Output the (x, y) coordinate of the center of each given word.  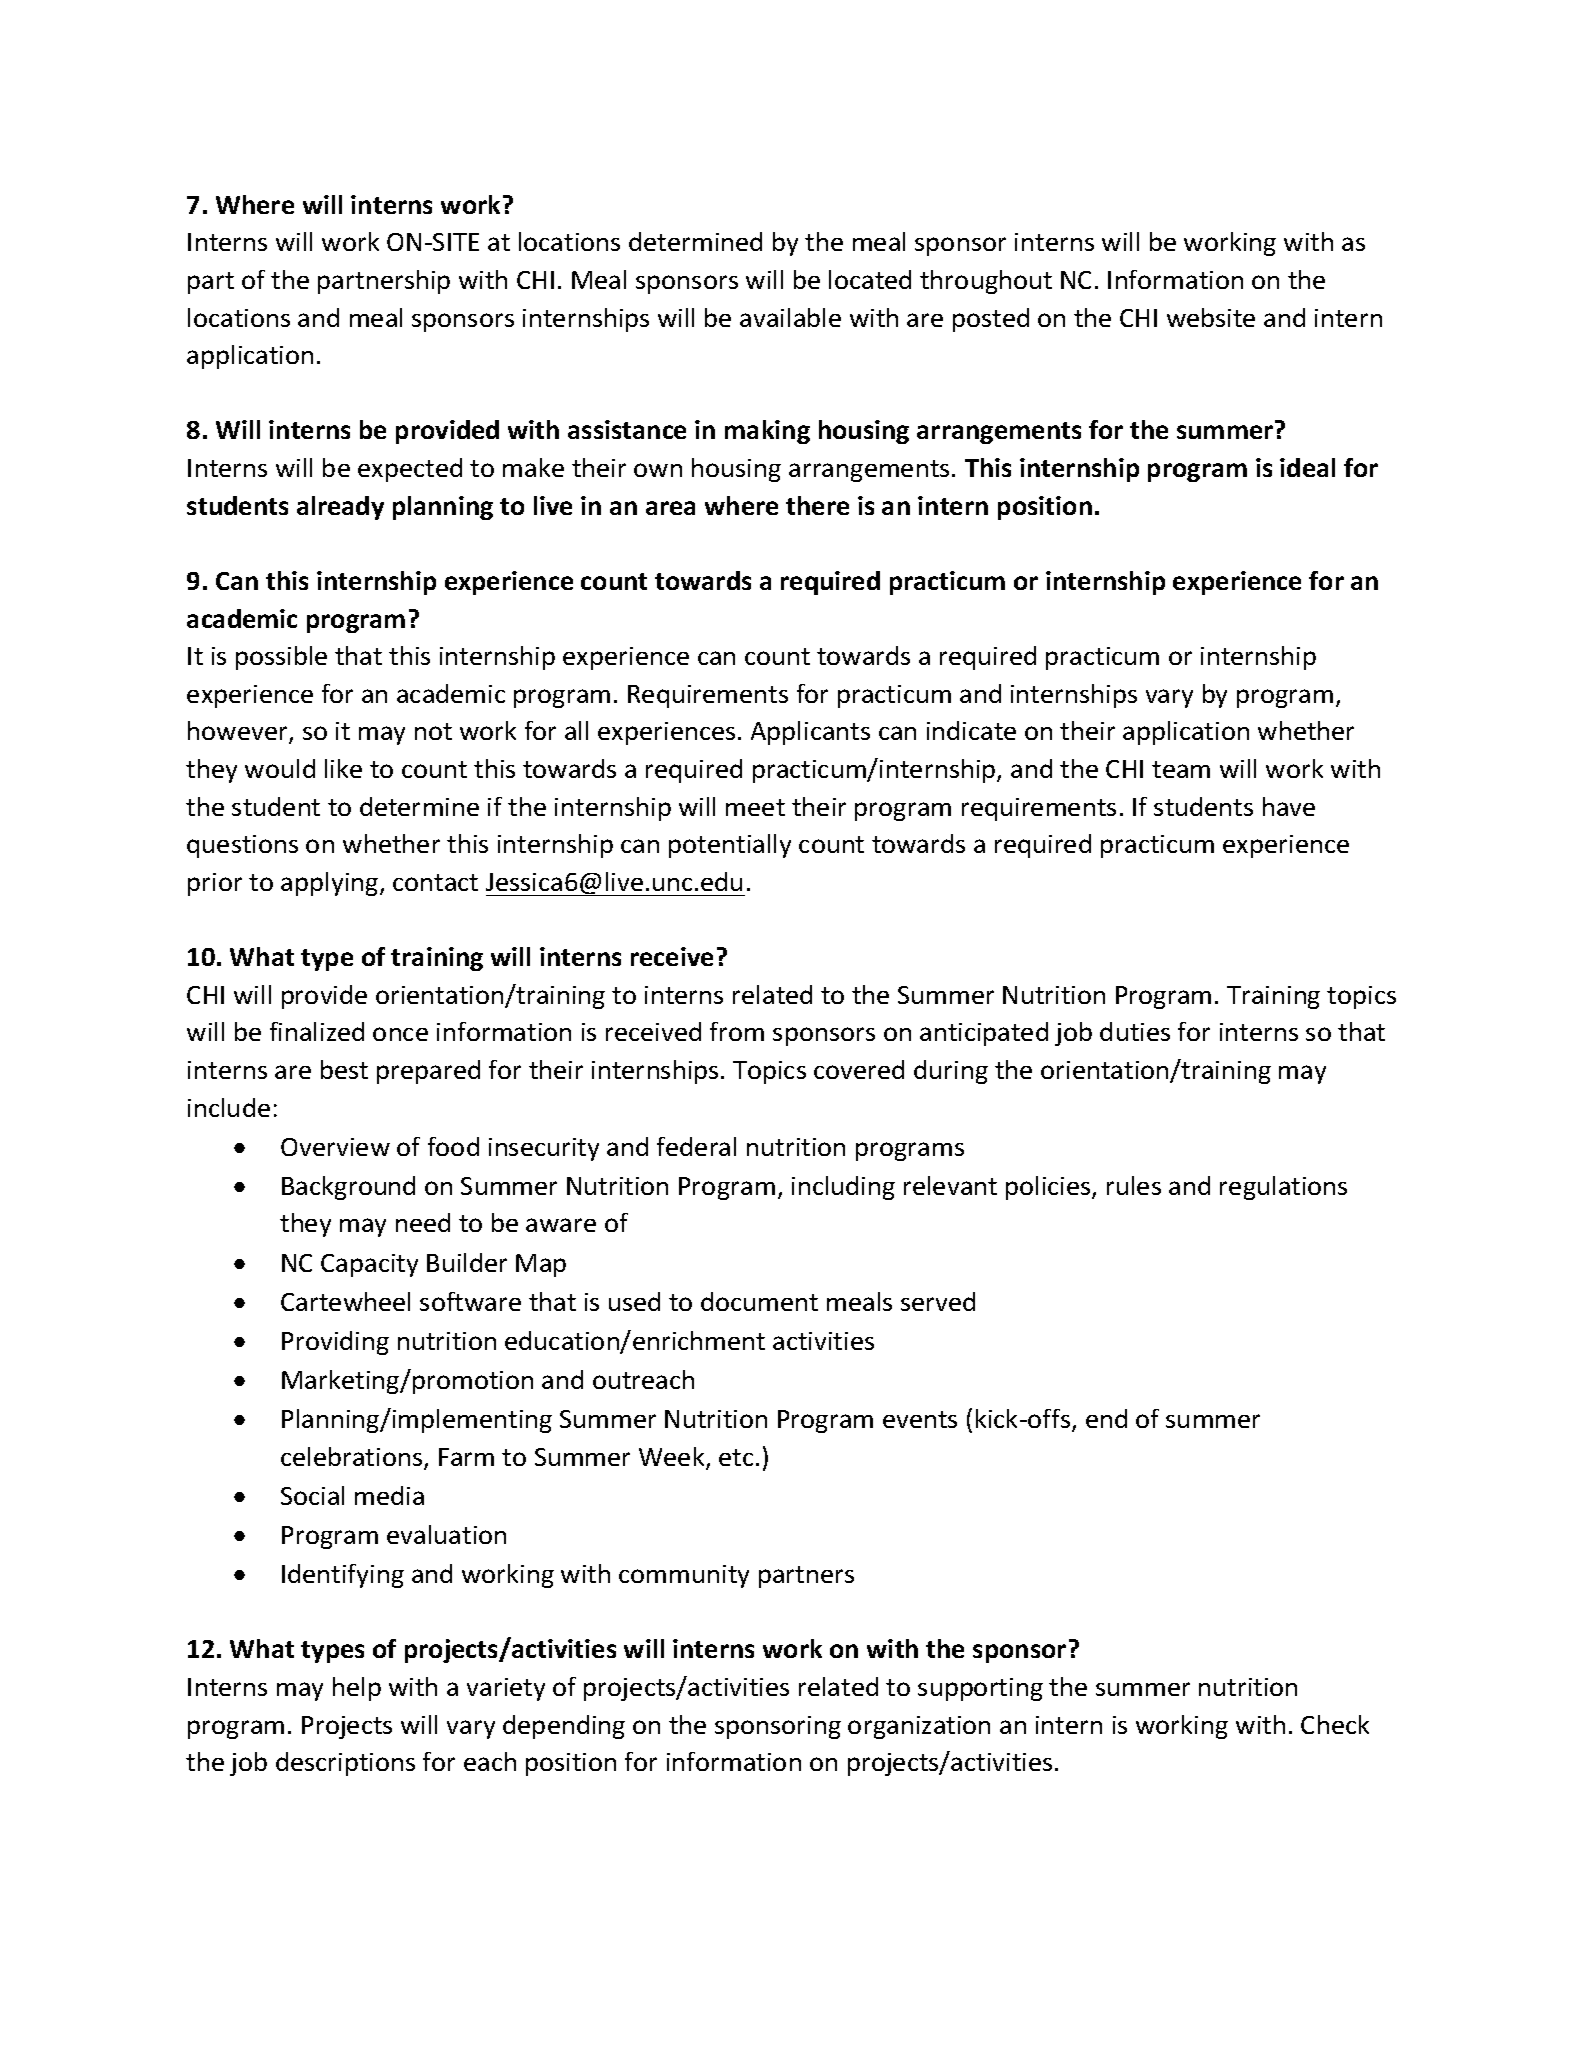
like (343, 768)
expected (410, 470)
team (1181, 769)
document (759, 1301)
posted (991, 320)
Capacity (369, 1265)
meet (755, 807)
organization (919, 1727)
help (357, 1689)
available (790, 317)
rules (1134, 1185)
